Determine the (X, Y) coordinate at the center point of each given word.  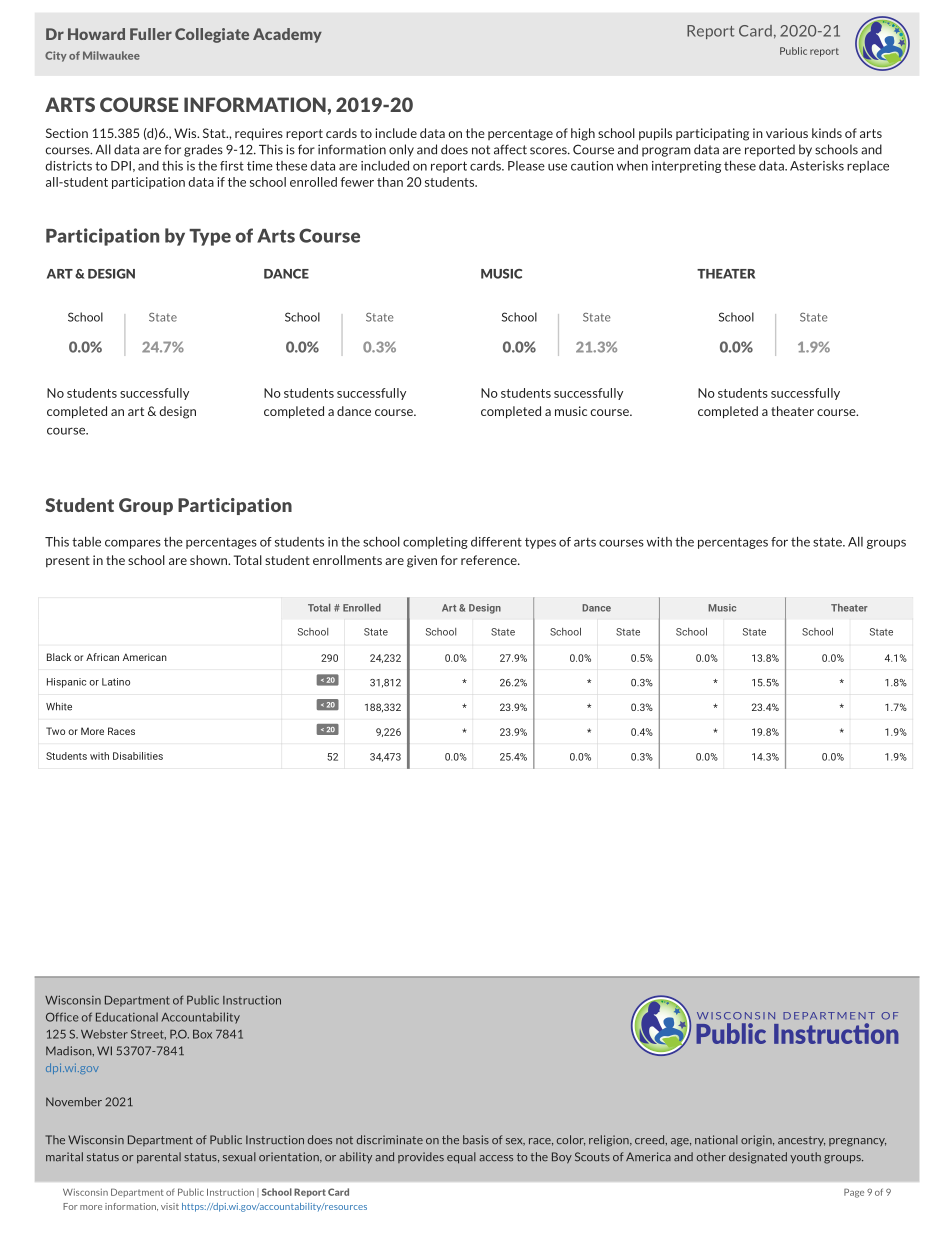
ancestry (801, 1141)
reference (490, 560)
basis (476, 1140)
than (390, 182)
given (422, 561)
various (787, 133)
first (232, 166)
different (496, 542)
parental (159, 1158)
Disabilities (138, 756)
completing (435, 543)
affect (510, 149)
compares (133, 544)
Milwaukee (111, 55)
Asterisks (817, 166)
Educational (127, 1017)
